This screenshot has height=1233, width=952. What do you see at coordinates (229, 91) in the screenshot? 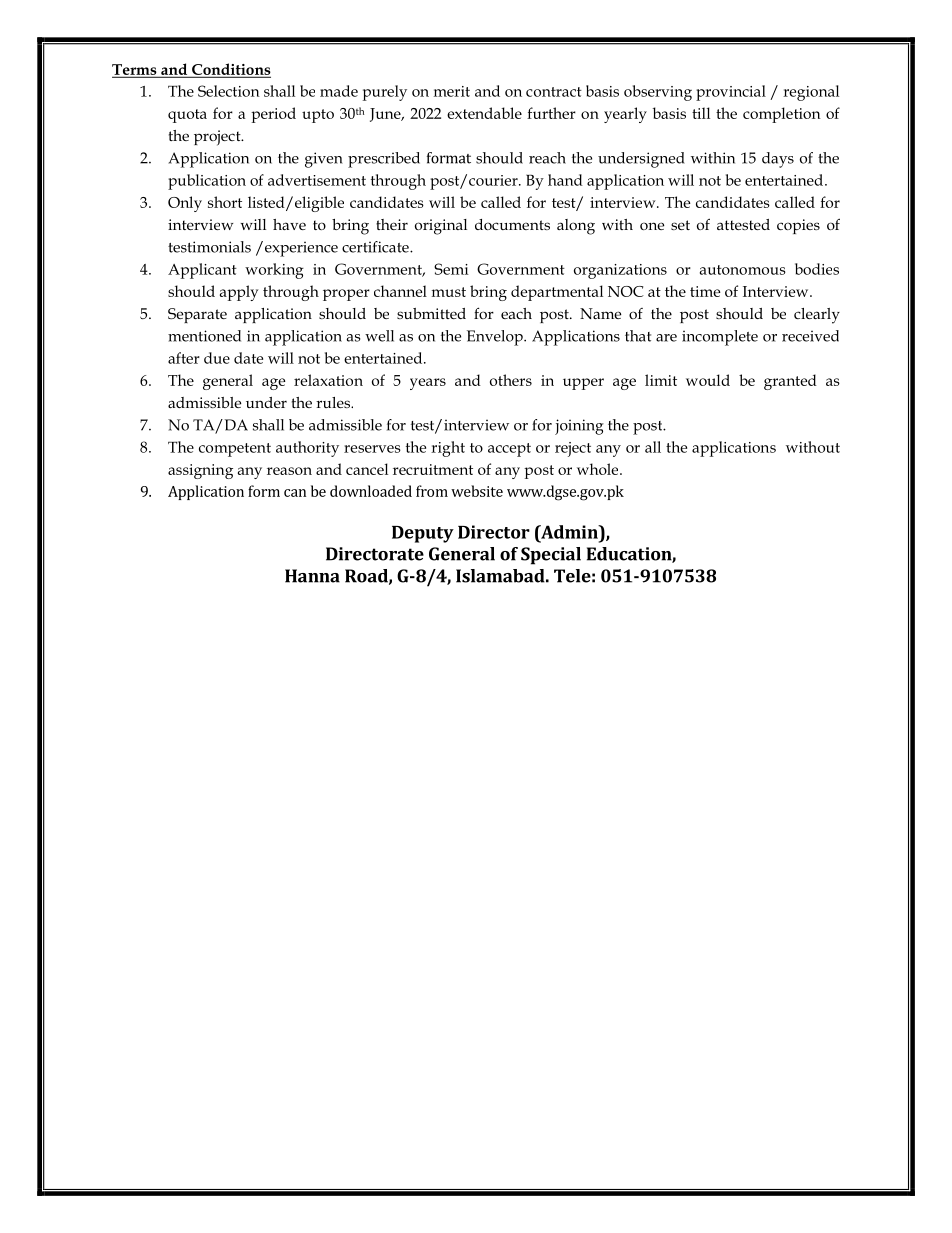
I see `Selection` at bounding box center [229, 91].
